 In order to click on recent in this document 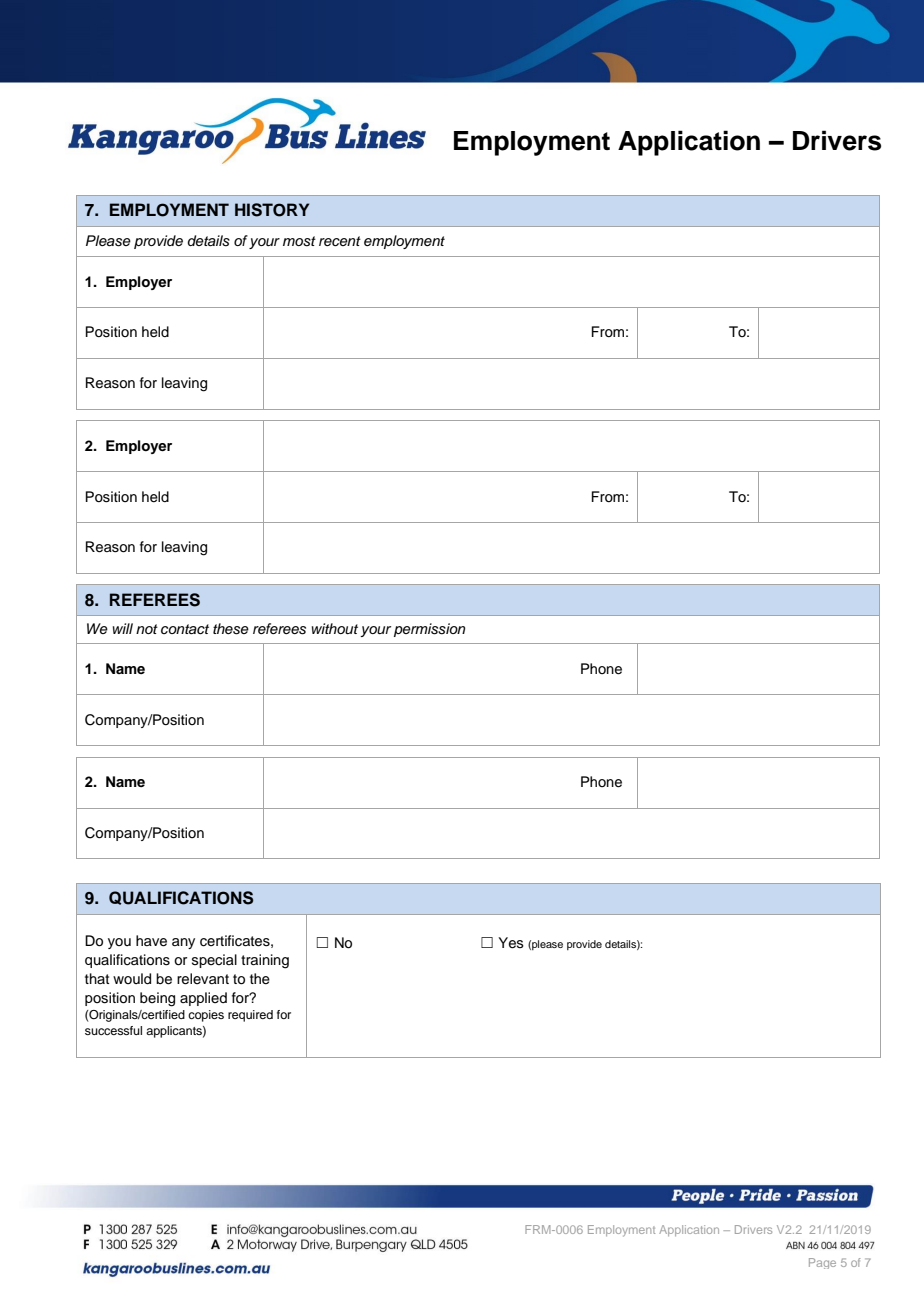, I will do `click(340, 241)`.
